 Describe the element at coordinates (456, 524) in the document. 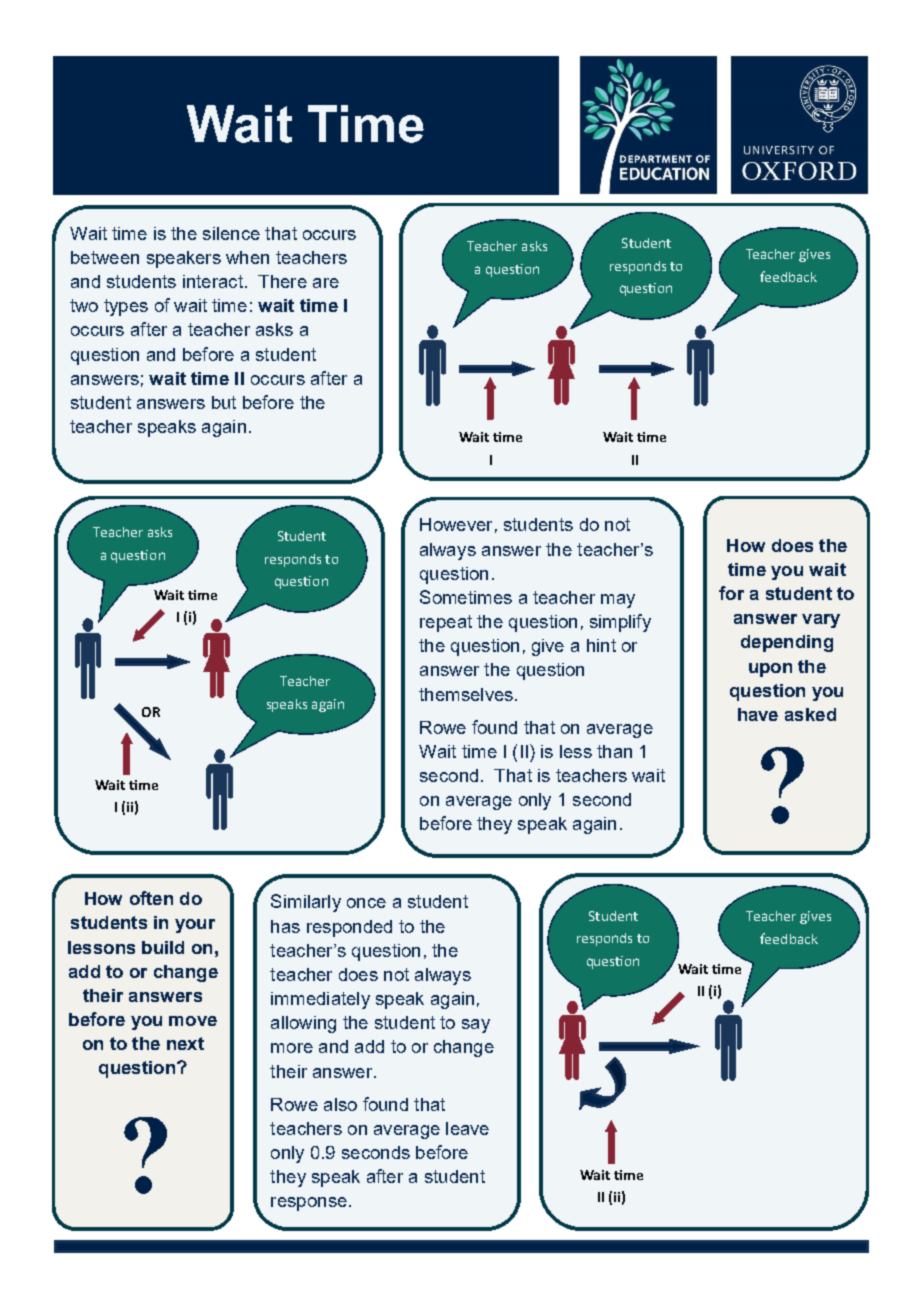

I see `However` at that location.
